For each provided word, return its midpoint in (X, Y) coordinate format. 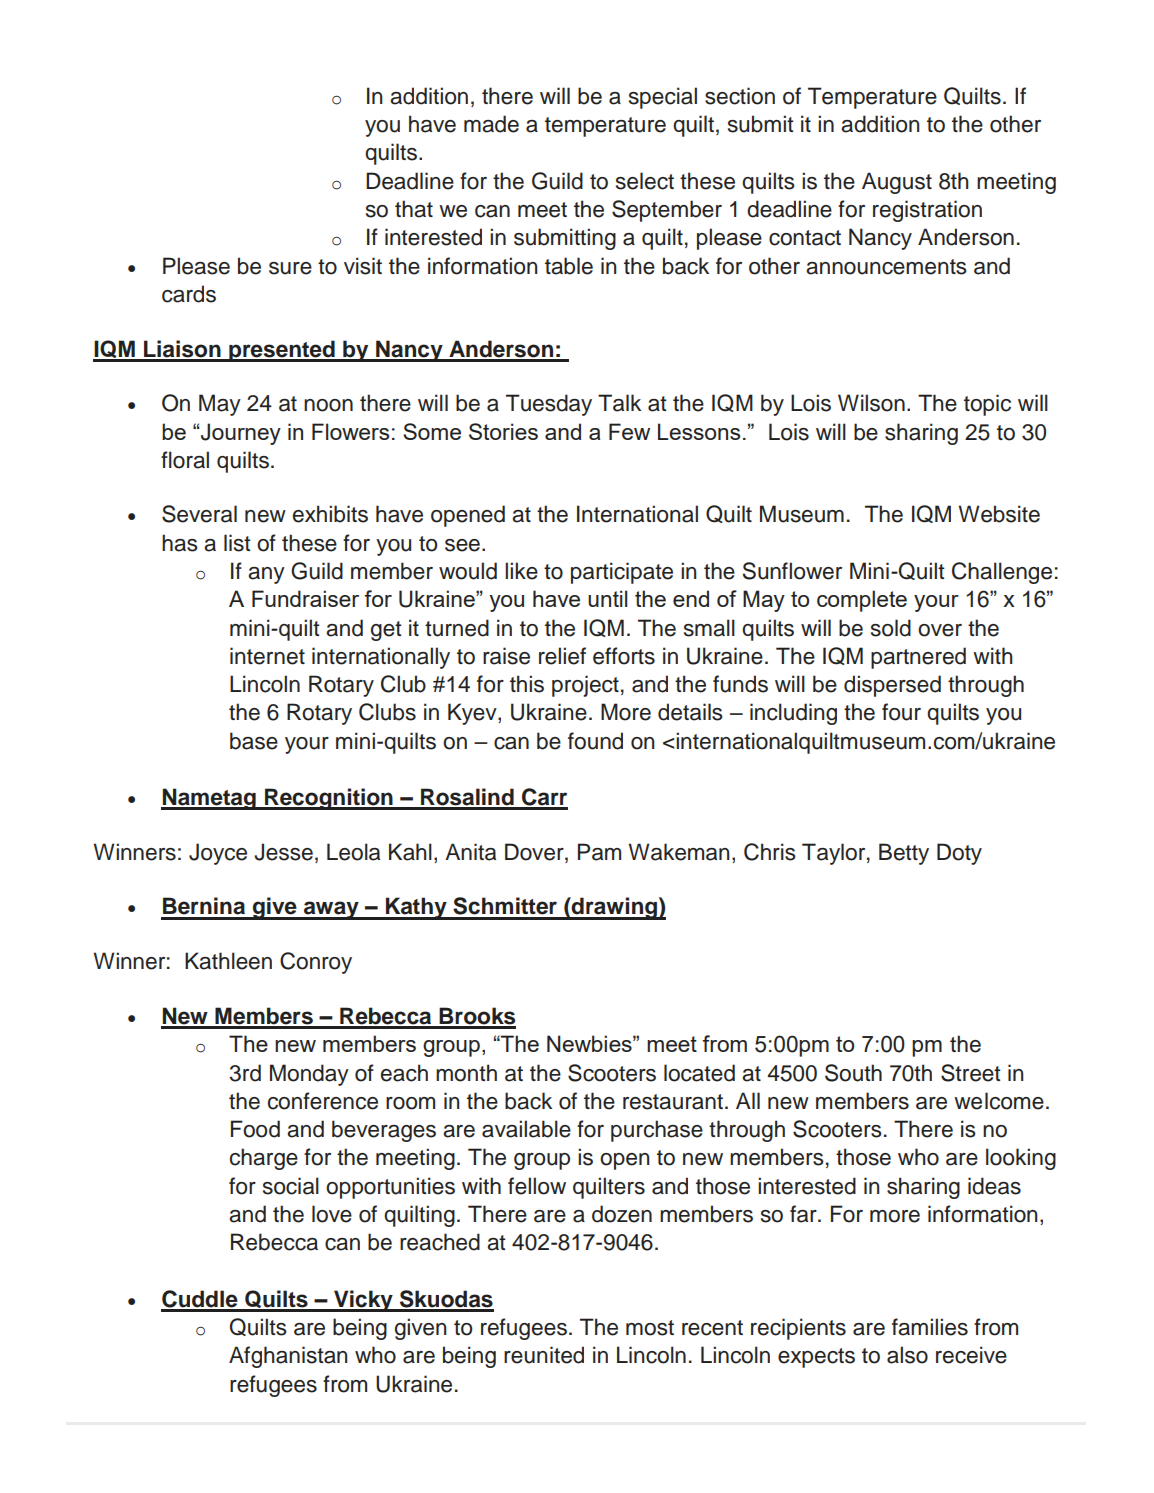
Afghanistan (288, 1357)
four (901, 712)
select (645, 181)
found (595, 741)
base (254, 741)
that (414, 209)
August (897, 183)
